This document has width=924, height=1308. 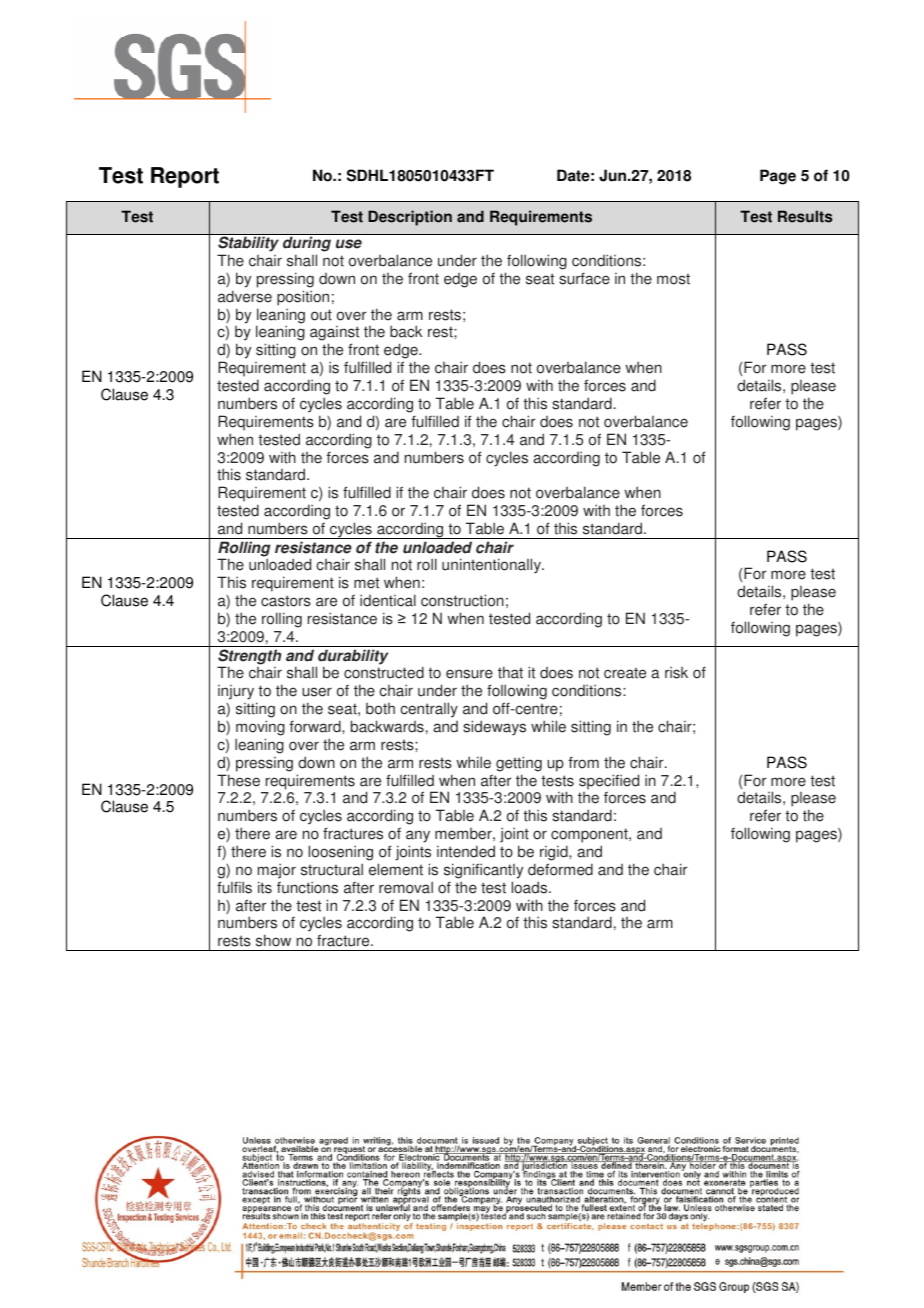 What do you see at coordinates (185, 177) in the document?
I see `Report` at bounding box center [185, 177].
